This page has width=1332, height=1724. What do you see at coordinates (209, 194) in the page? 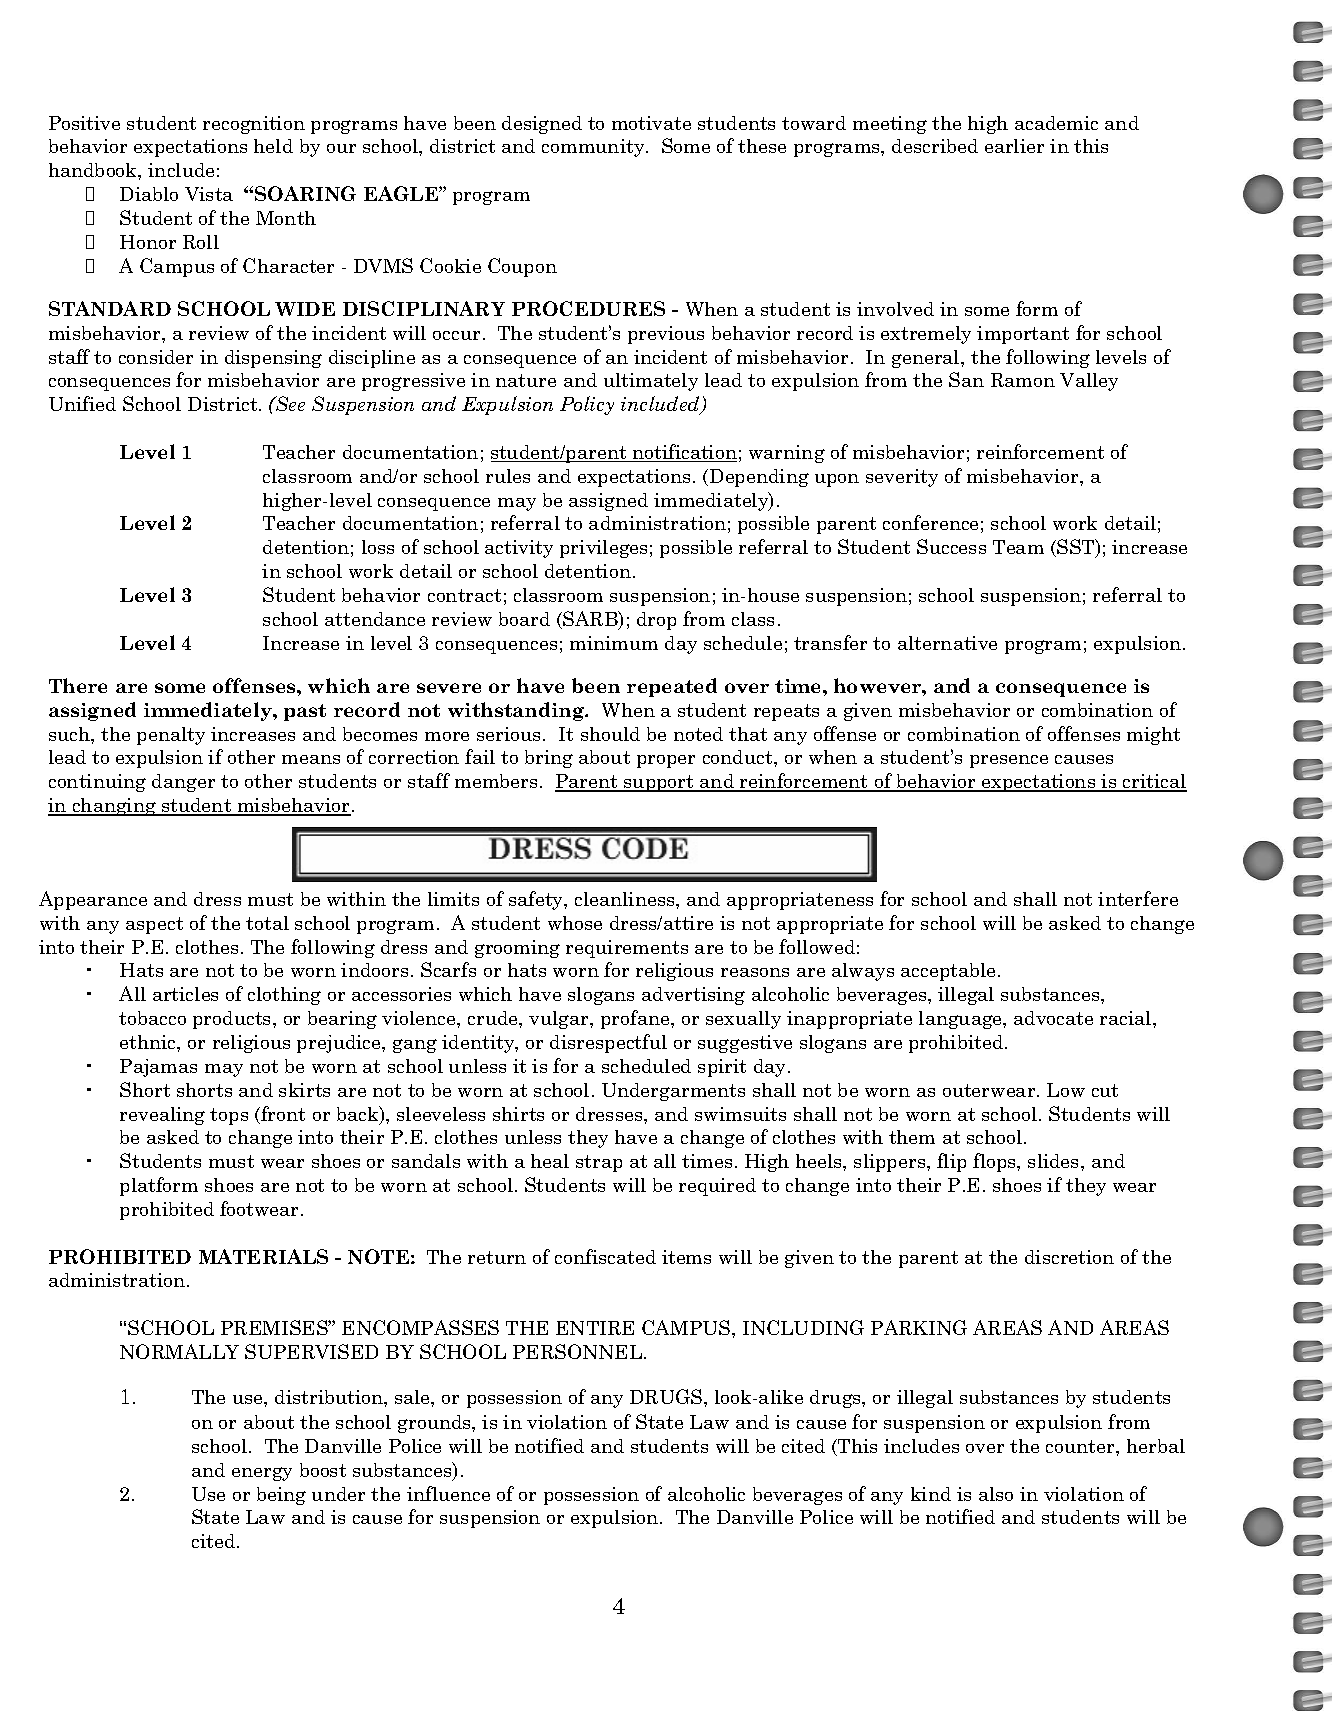
I see `Vista` at bounding box center [209, 194].
